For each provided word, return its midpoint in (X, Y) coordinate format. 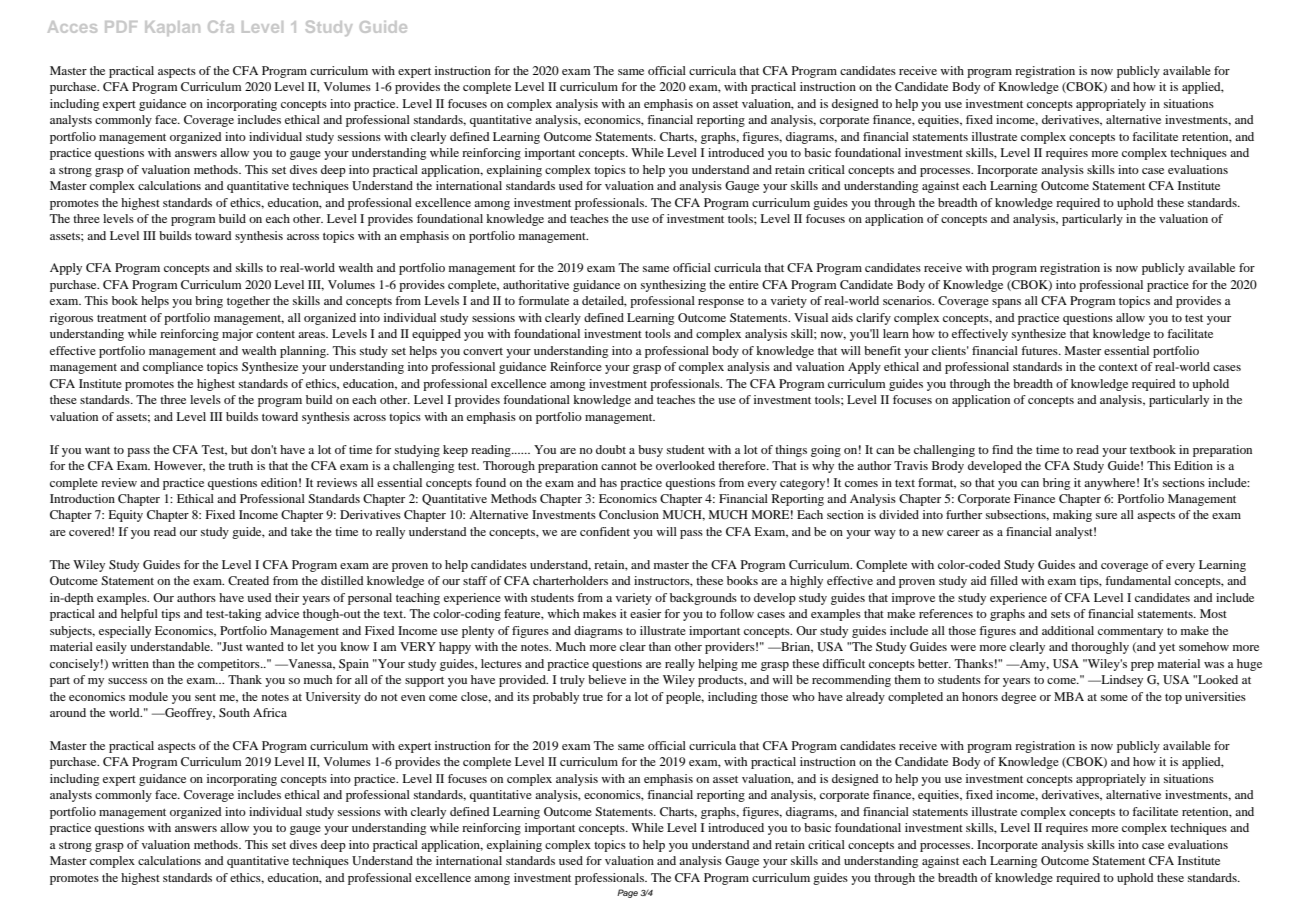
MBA (1069, 696)
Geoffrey (189, 714)
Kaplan (172, 28)
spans (1006, 303)
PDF (121, 27)
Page (627, 893)
